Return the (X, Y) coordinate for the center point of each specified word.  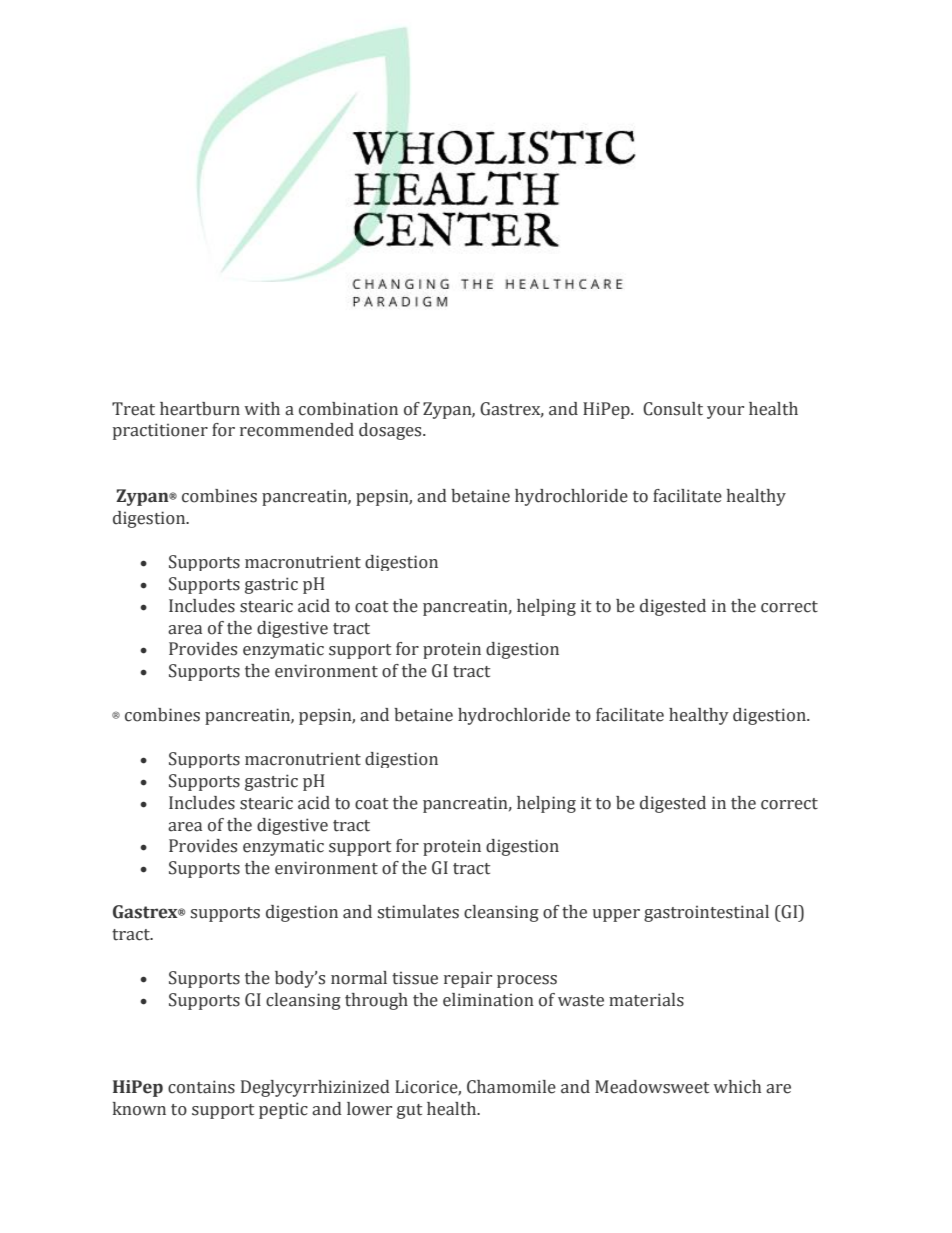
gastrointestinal (706, 913)
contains (201, 1087)
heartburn (200, 409)
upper (616, 915)
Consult (673, 409)
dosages (391, 431)
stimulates (418, 912)
